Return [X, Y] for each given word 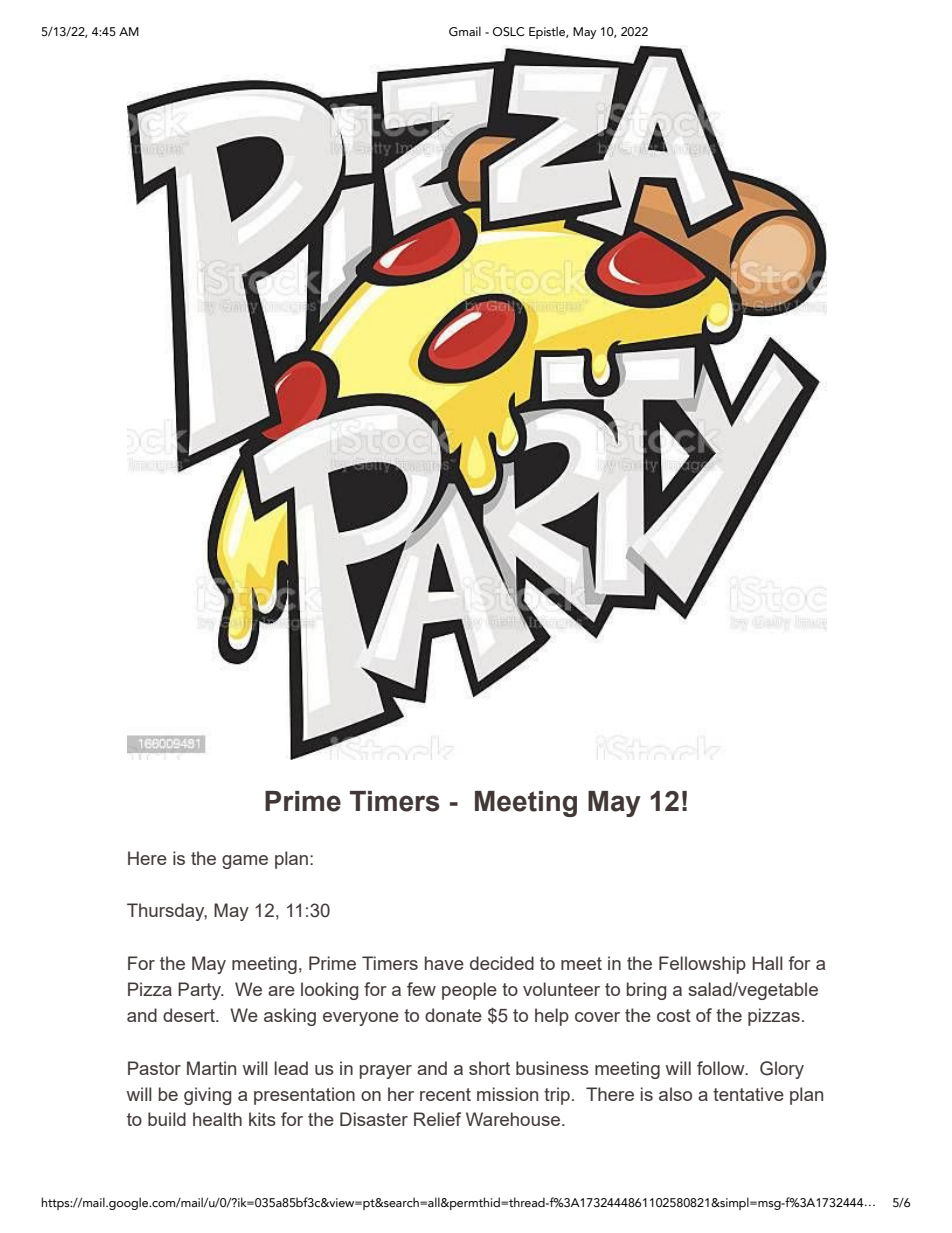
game [245, 862]
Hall [767, 963]
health [217, 1119]
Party [200, 991]
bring [646, 991]
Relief [437, 1119]
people [469, 991]
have [444, 963]
